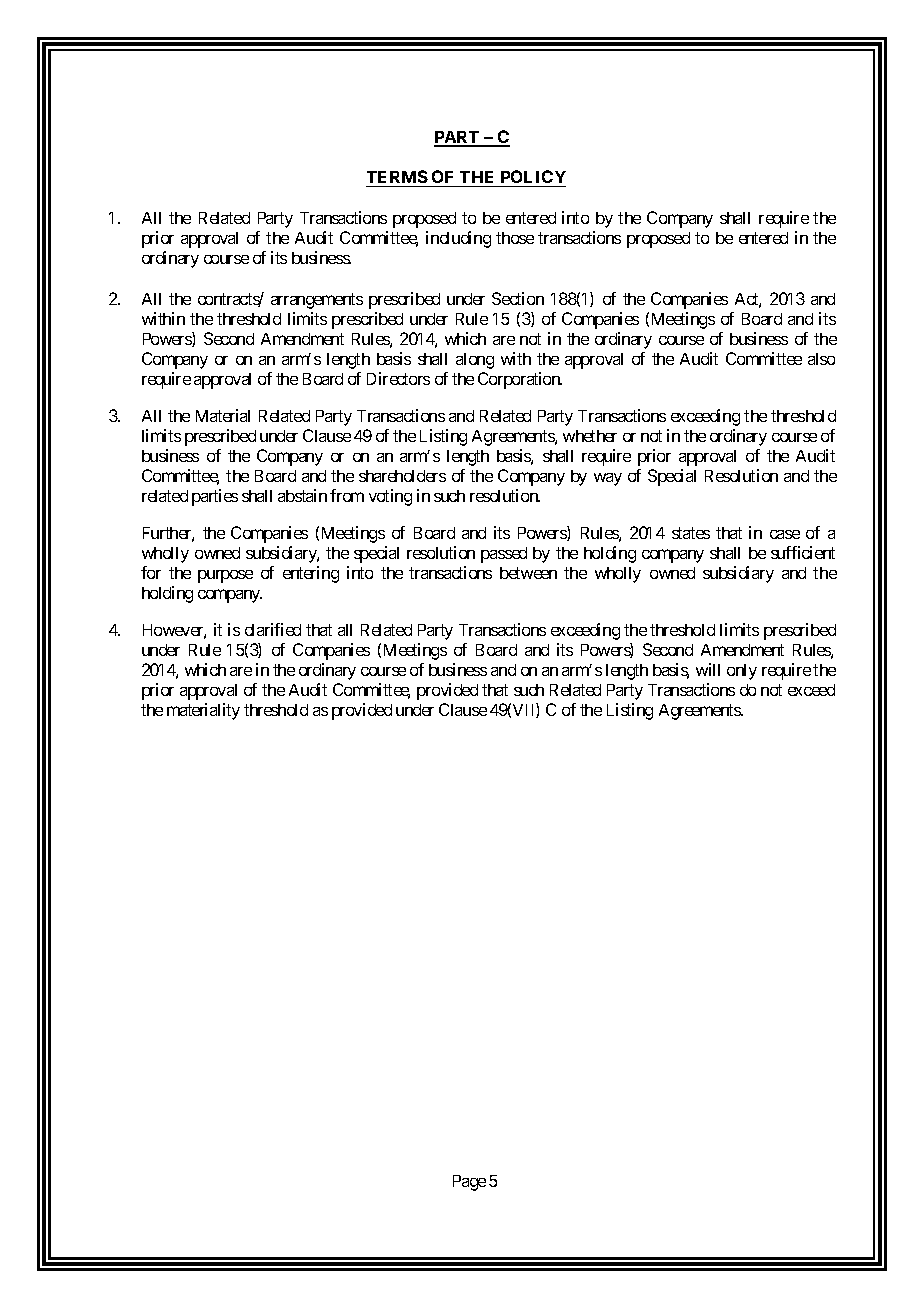  Describe the element at coordinates (742, 672) in the document. I see `only` at that location.
